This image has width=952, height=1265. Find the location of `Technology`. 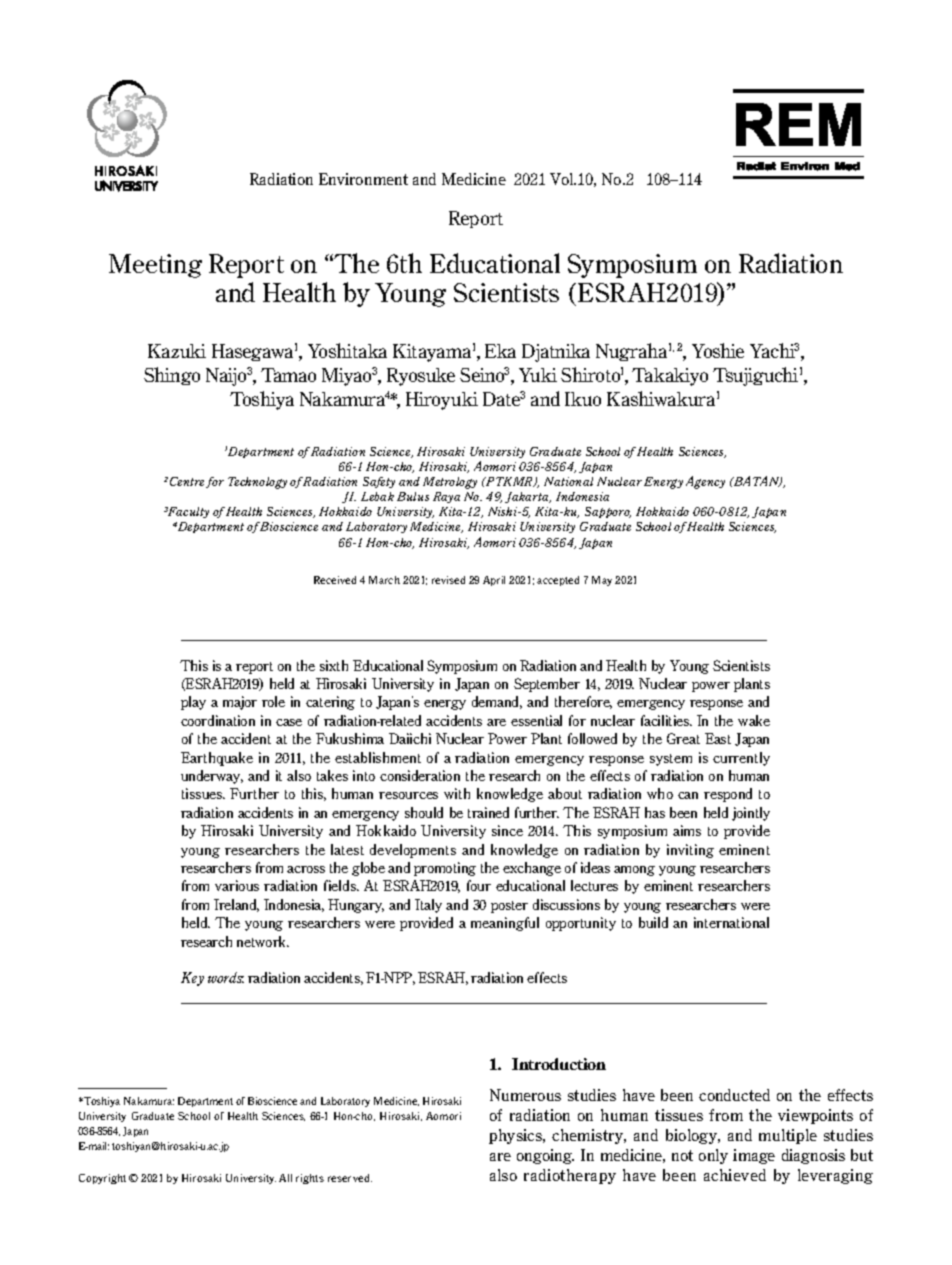

Technology is located at coordinates (257, 483).
